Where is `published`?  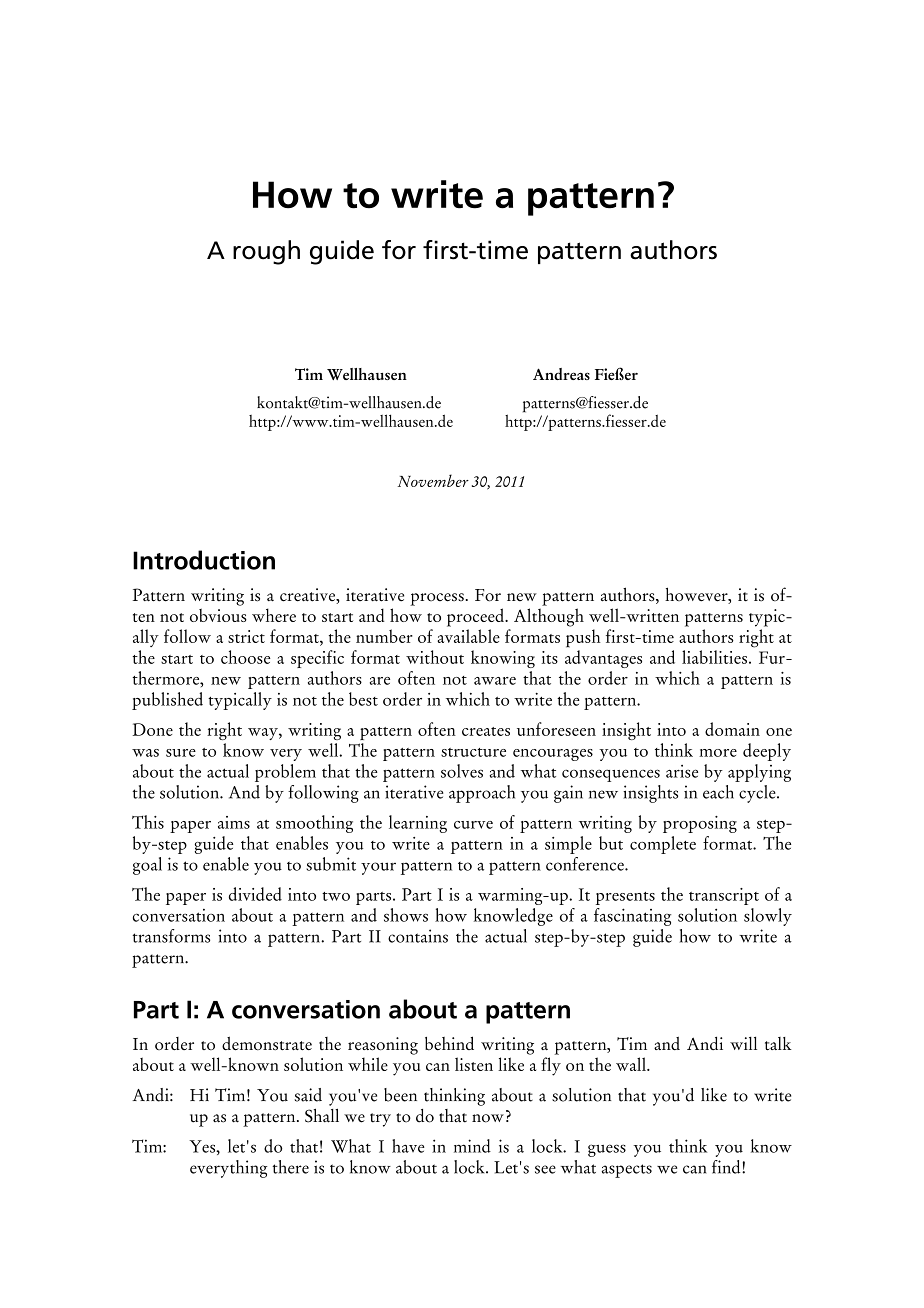 published is located at coordinates (167, 701).
